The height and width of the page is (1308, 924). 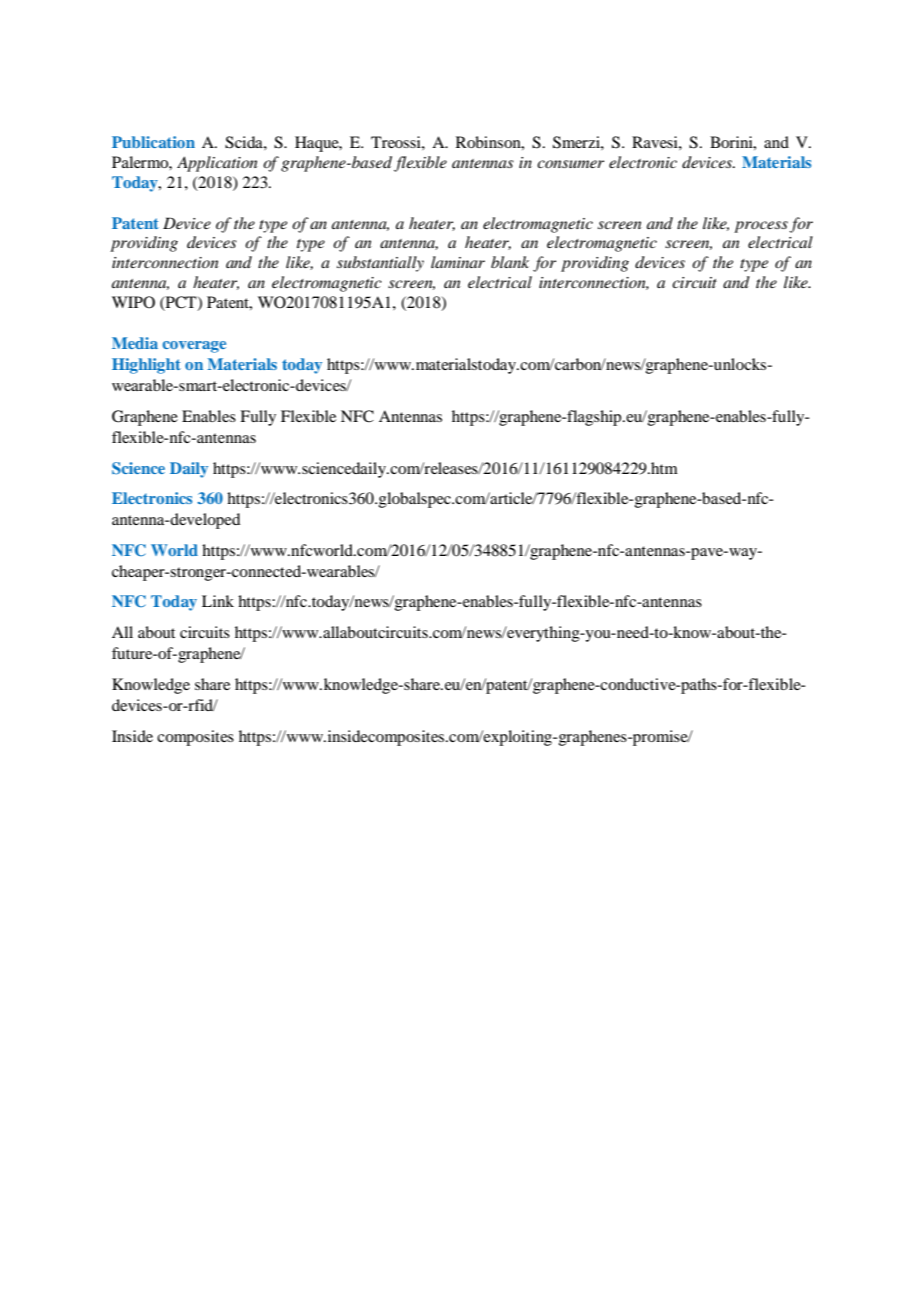 I want to click on WIPO, so click(x=133, y=302).
